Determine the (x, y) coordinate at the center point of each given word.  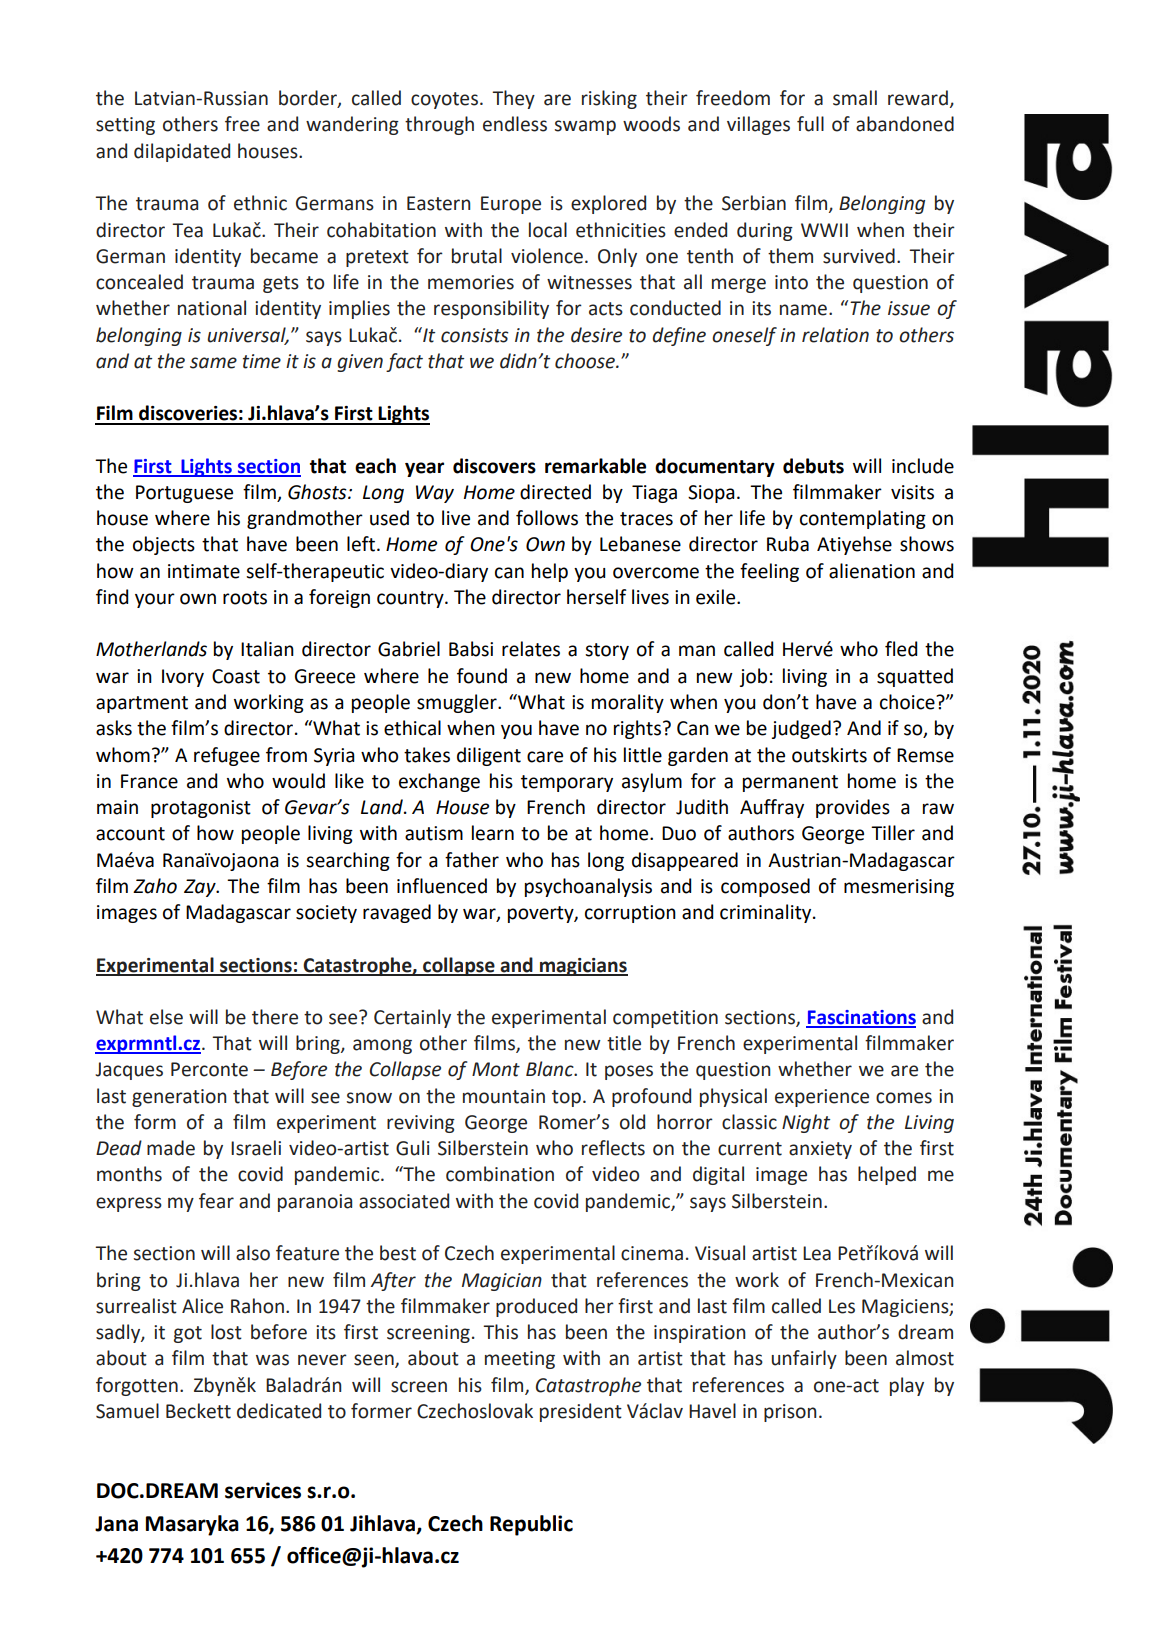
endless (515, 124)
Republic (531, 1525)
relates (531, 649)
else (166, 1017)
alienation (872, 571)
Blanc (551, 1069)
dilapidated (182, 152)
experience (822, 1098)
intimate (204, 571)
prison (790, 1413)
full (810, 124)
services (263, 1490)
